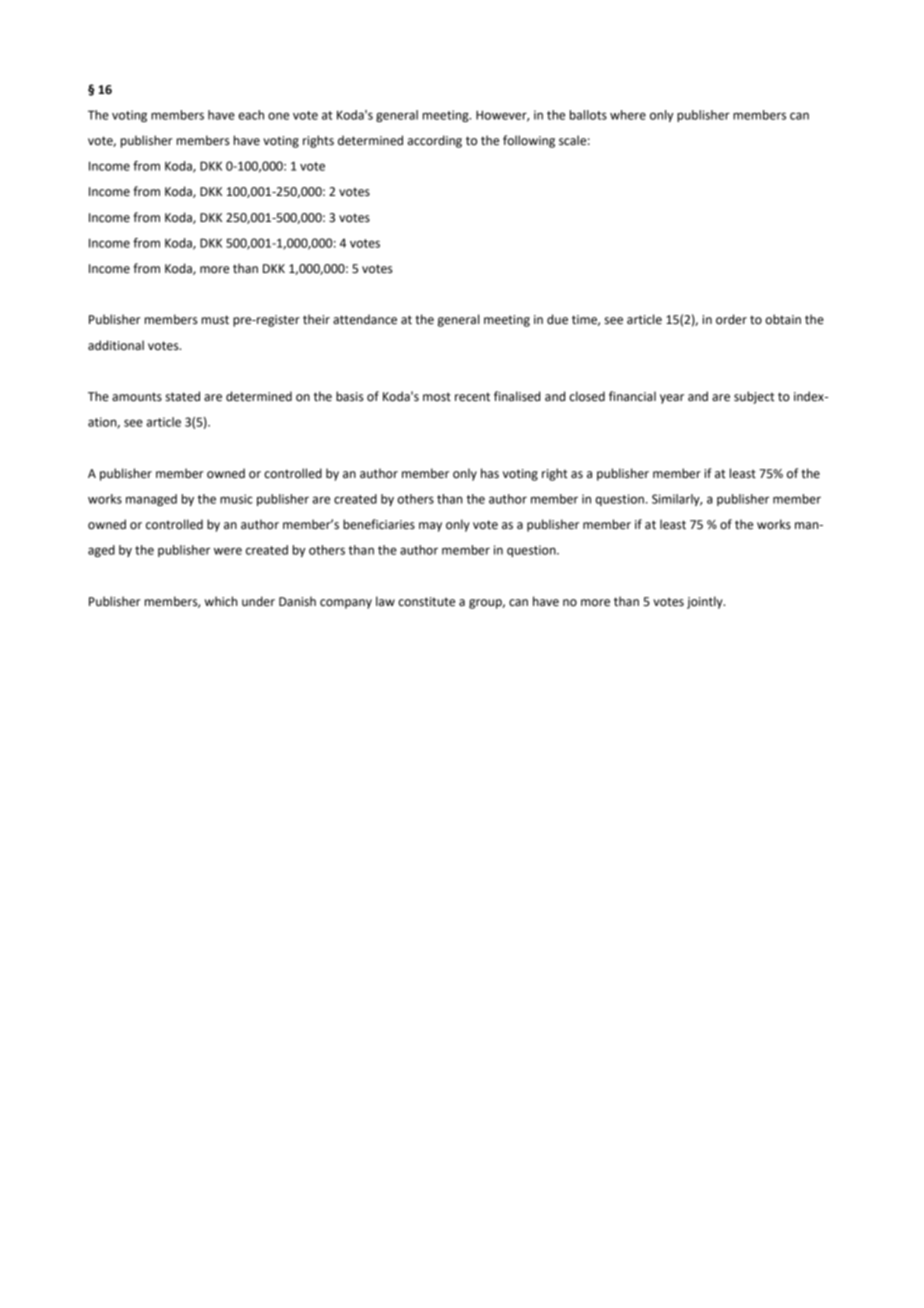 The height and width of the page is (1308, 924). What do you see at coordinates (215, 320) in the page?
I see `must` at bounding box center [215, 320].
